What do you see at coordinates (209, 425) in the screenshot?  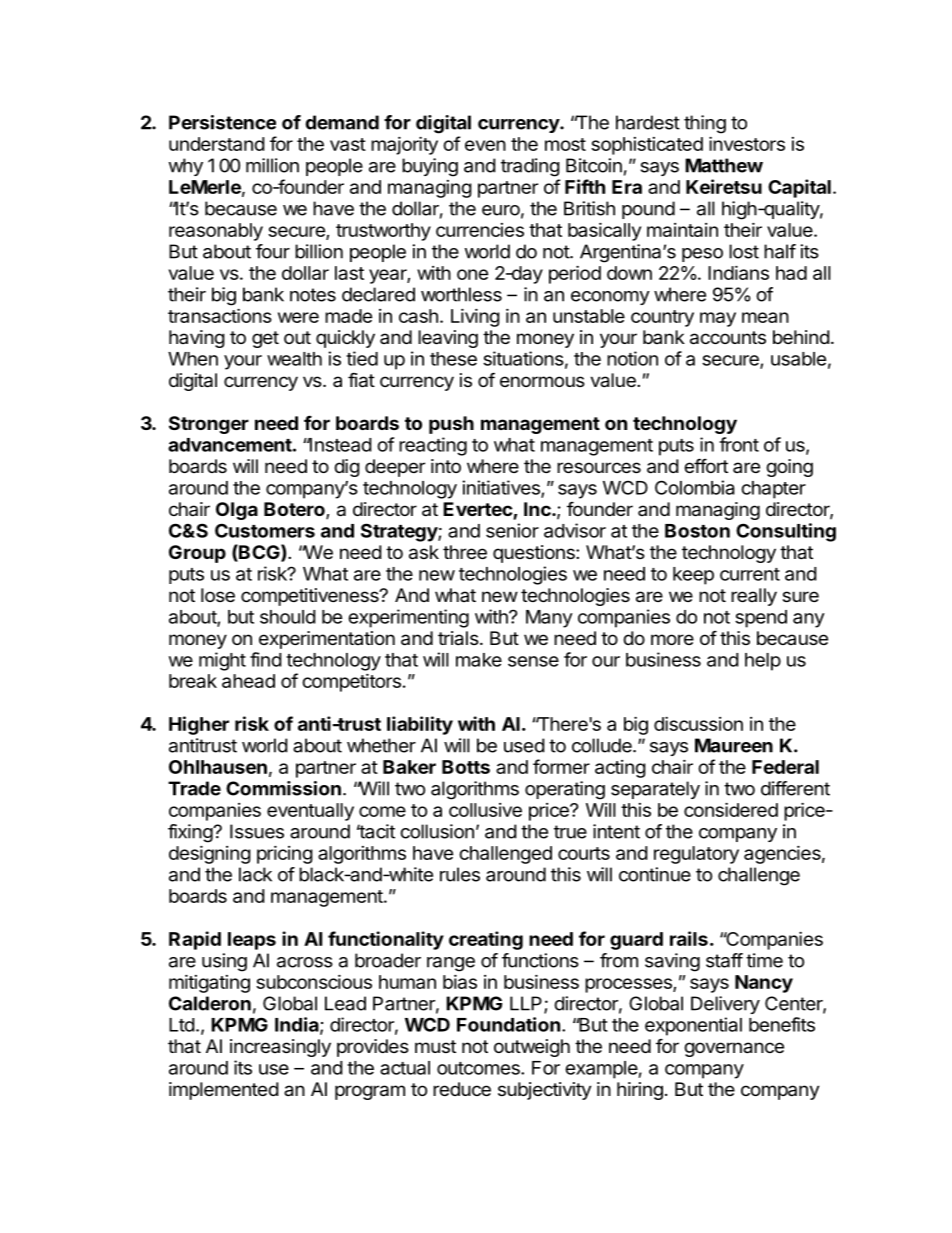 I see `Stronger` at bounding box center [209, 425].
